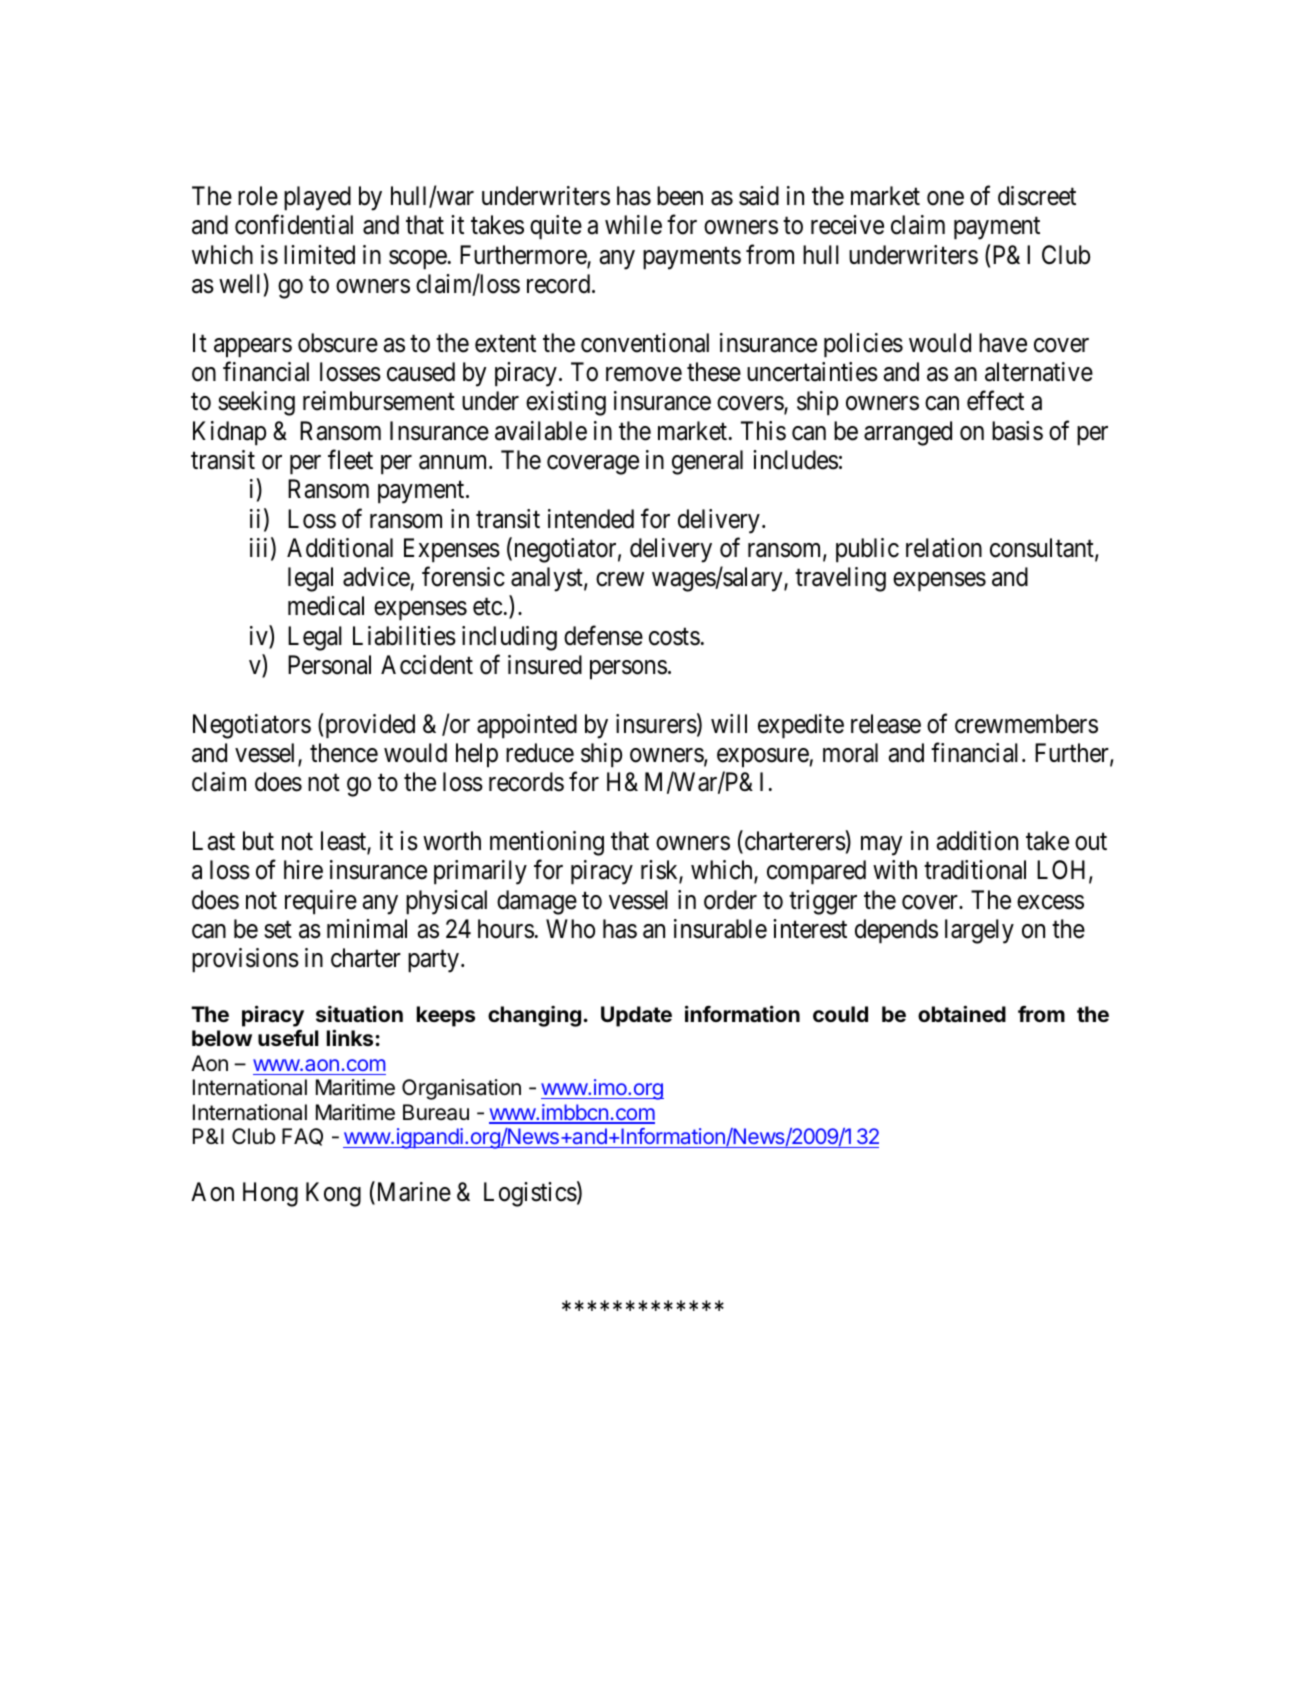 The width and height of the screenshot is (1300, 1682). Describe the element at coordinates (633, 225) in the screenshot. I see `while` at that location.
